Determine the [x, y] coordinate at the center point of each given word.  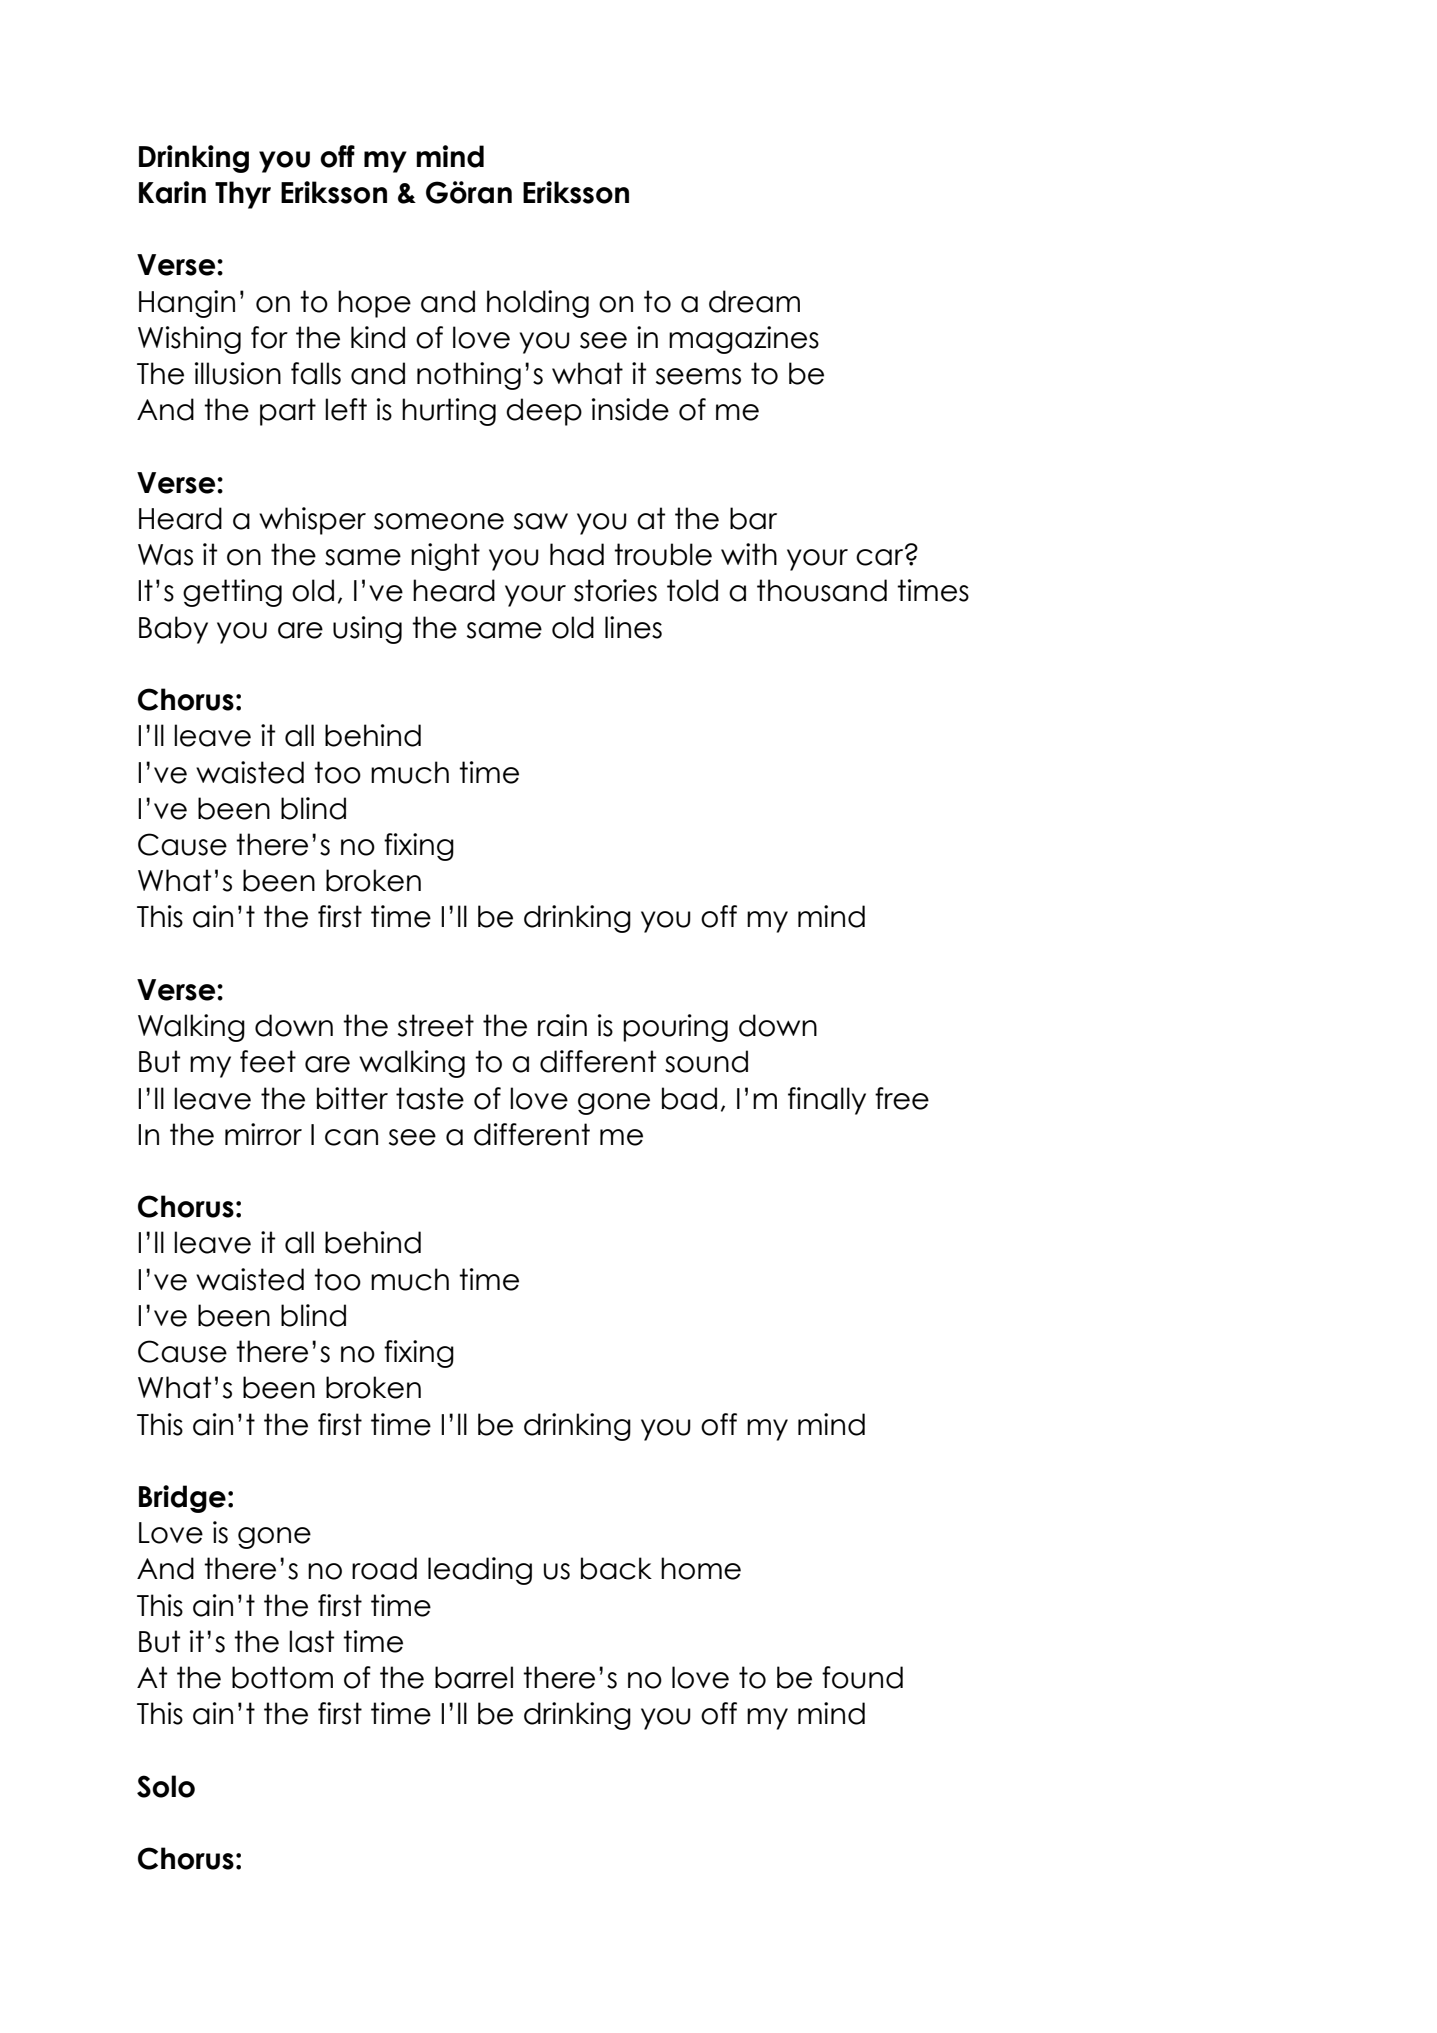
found [862, 1677]
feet [268, 1061]
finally [827, 1101]
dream [754, 301]
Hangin [187, 304]
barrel [474, 1677]
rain [562, 1025]
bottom [282, 1677]
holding [538, 304]
